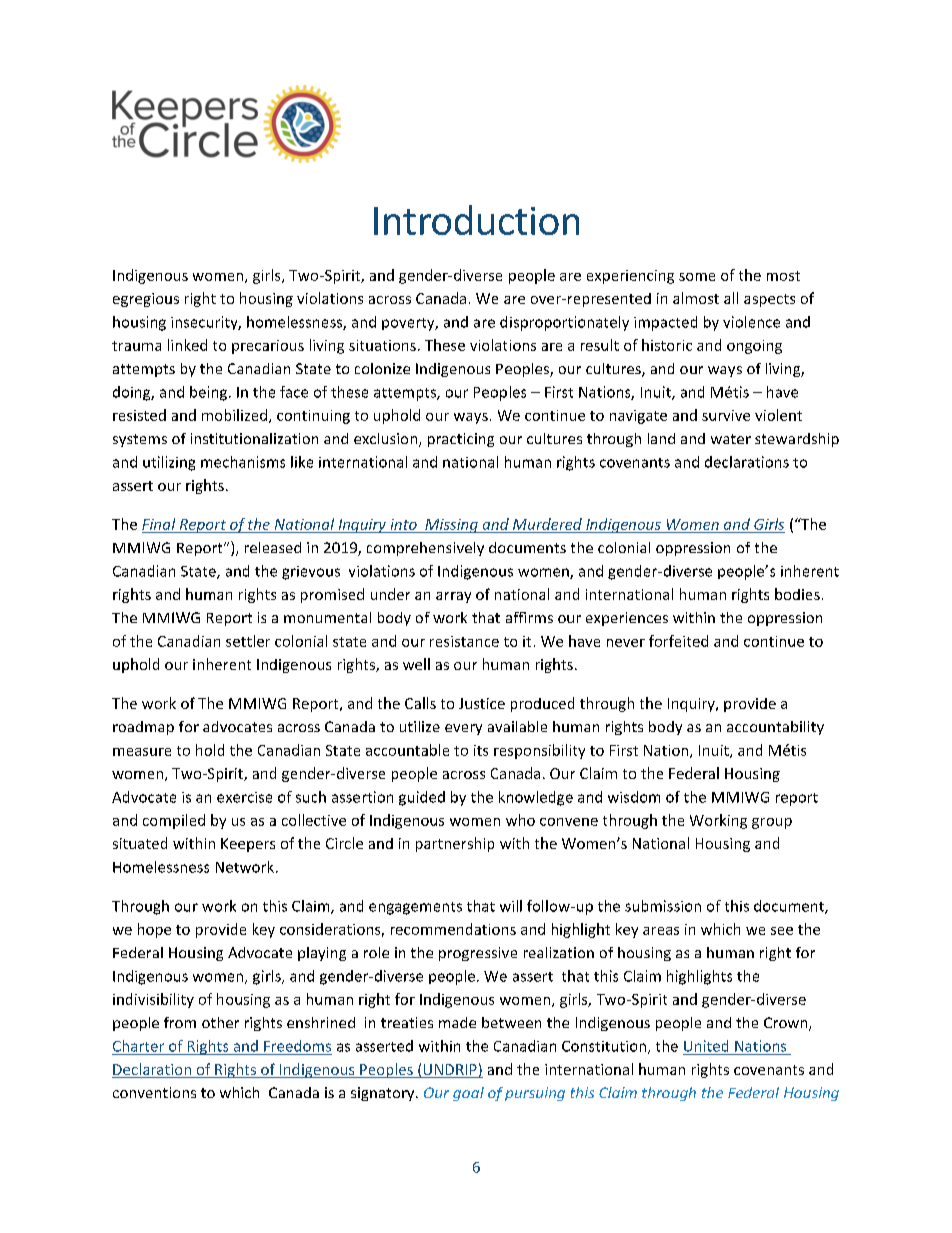 Image resolution: width=952 pixels, height=1233 pixels. Describe the element at coordinates (453, 597) in the document. I see `array` at that location.
